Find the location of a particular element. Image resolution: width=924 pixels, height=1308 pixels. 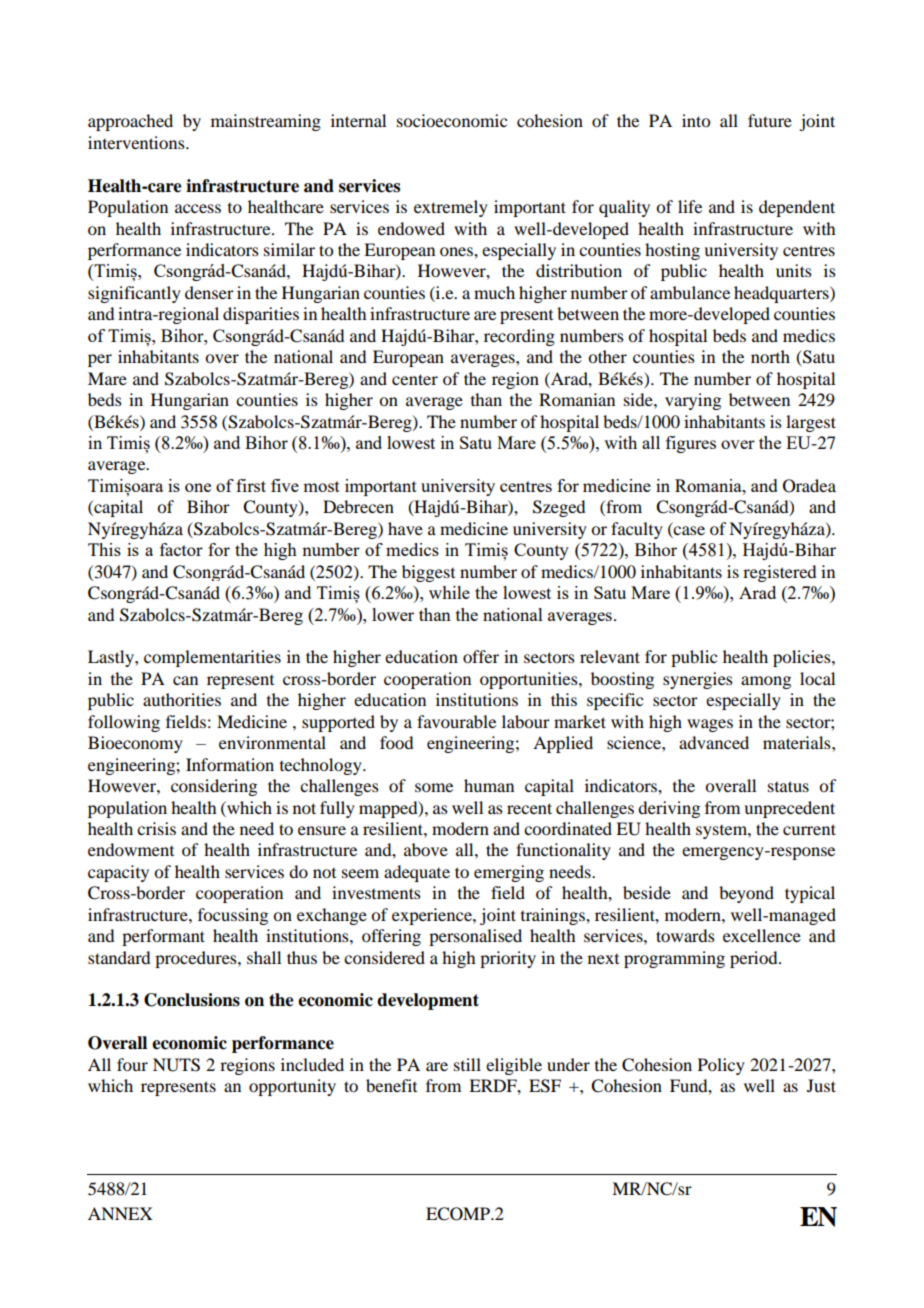

ANNEX is located at coordinates (120, 1213).
